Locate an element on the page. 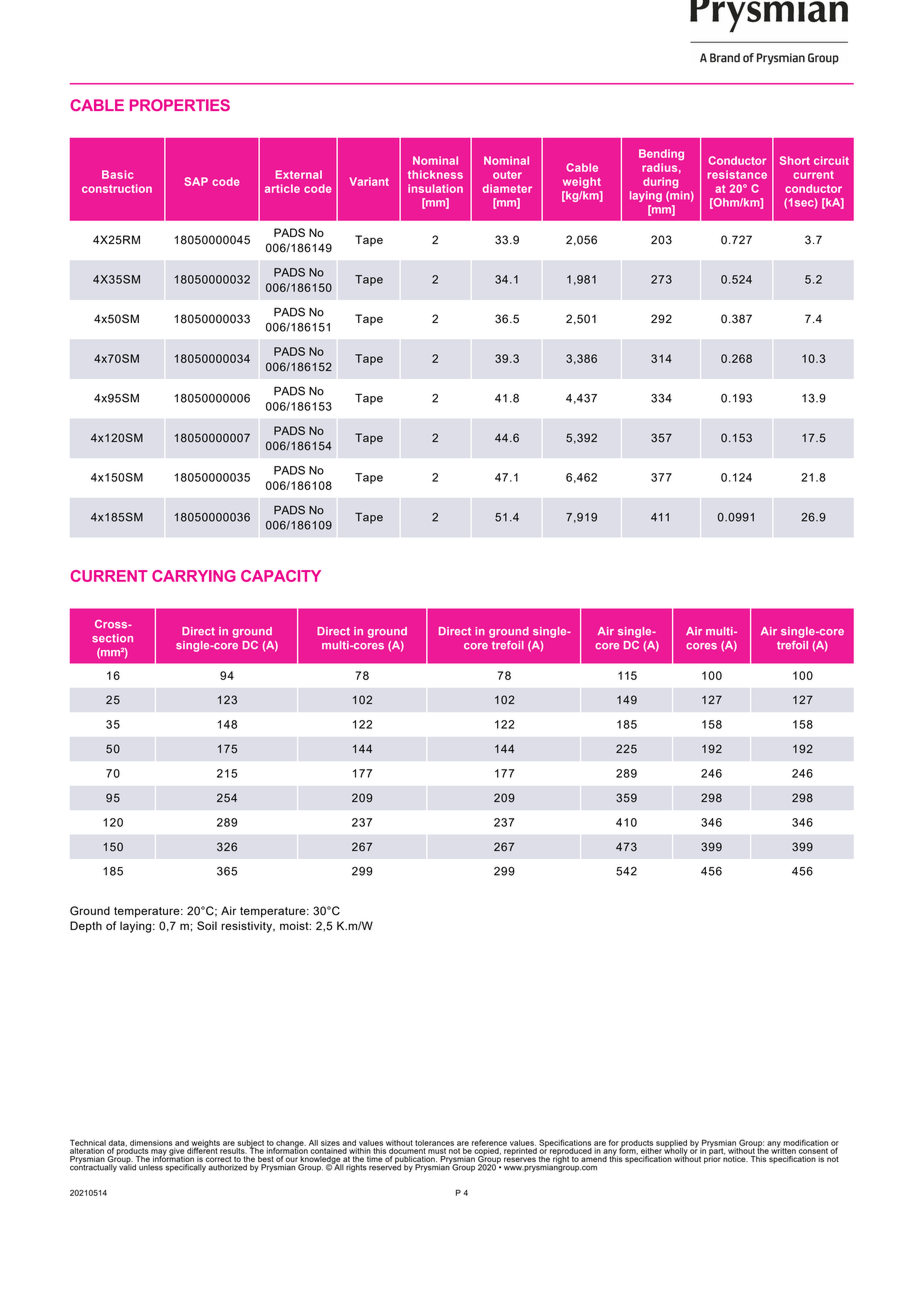 The height and width of the document is (1308, 924). tolerances is located at coordinates (434, 1143).
